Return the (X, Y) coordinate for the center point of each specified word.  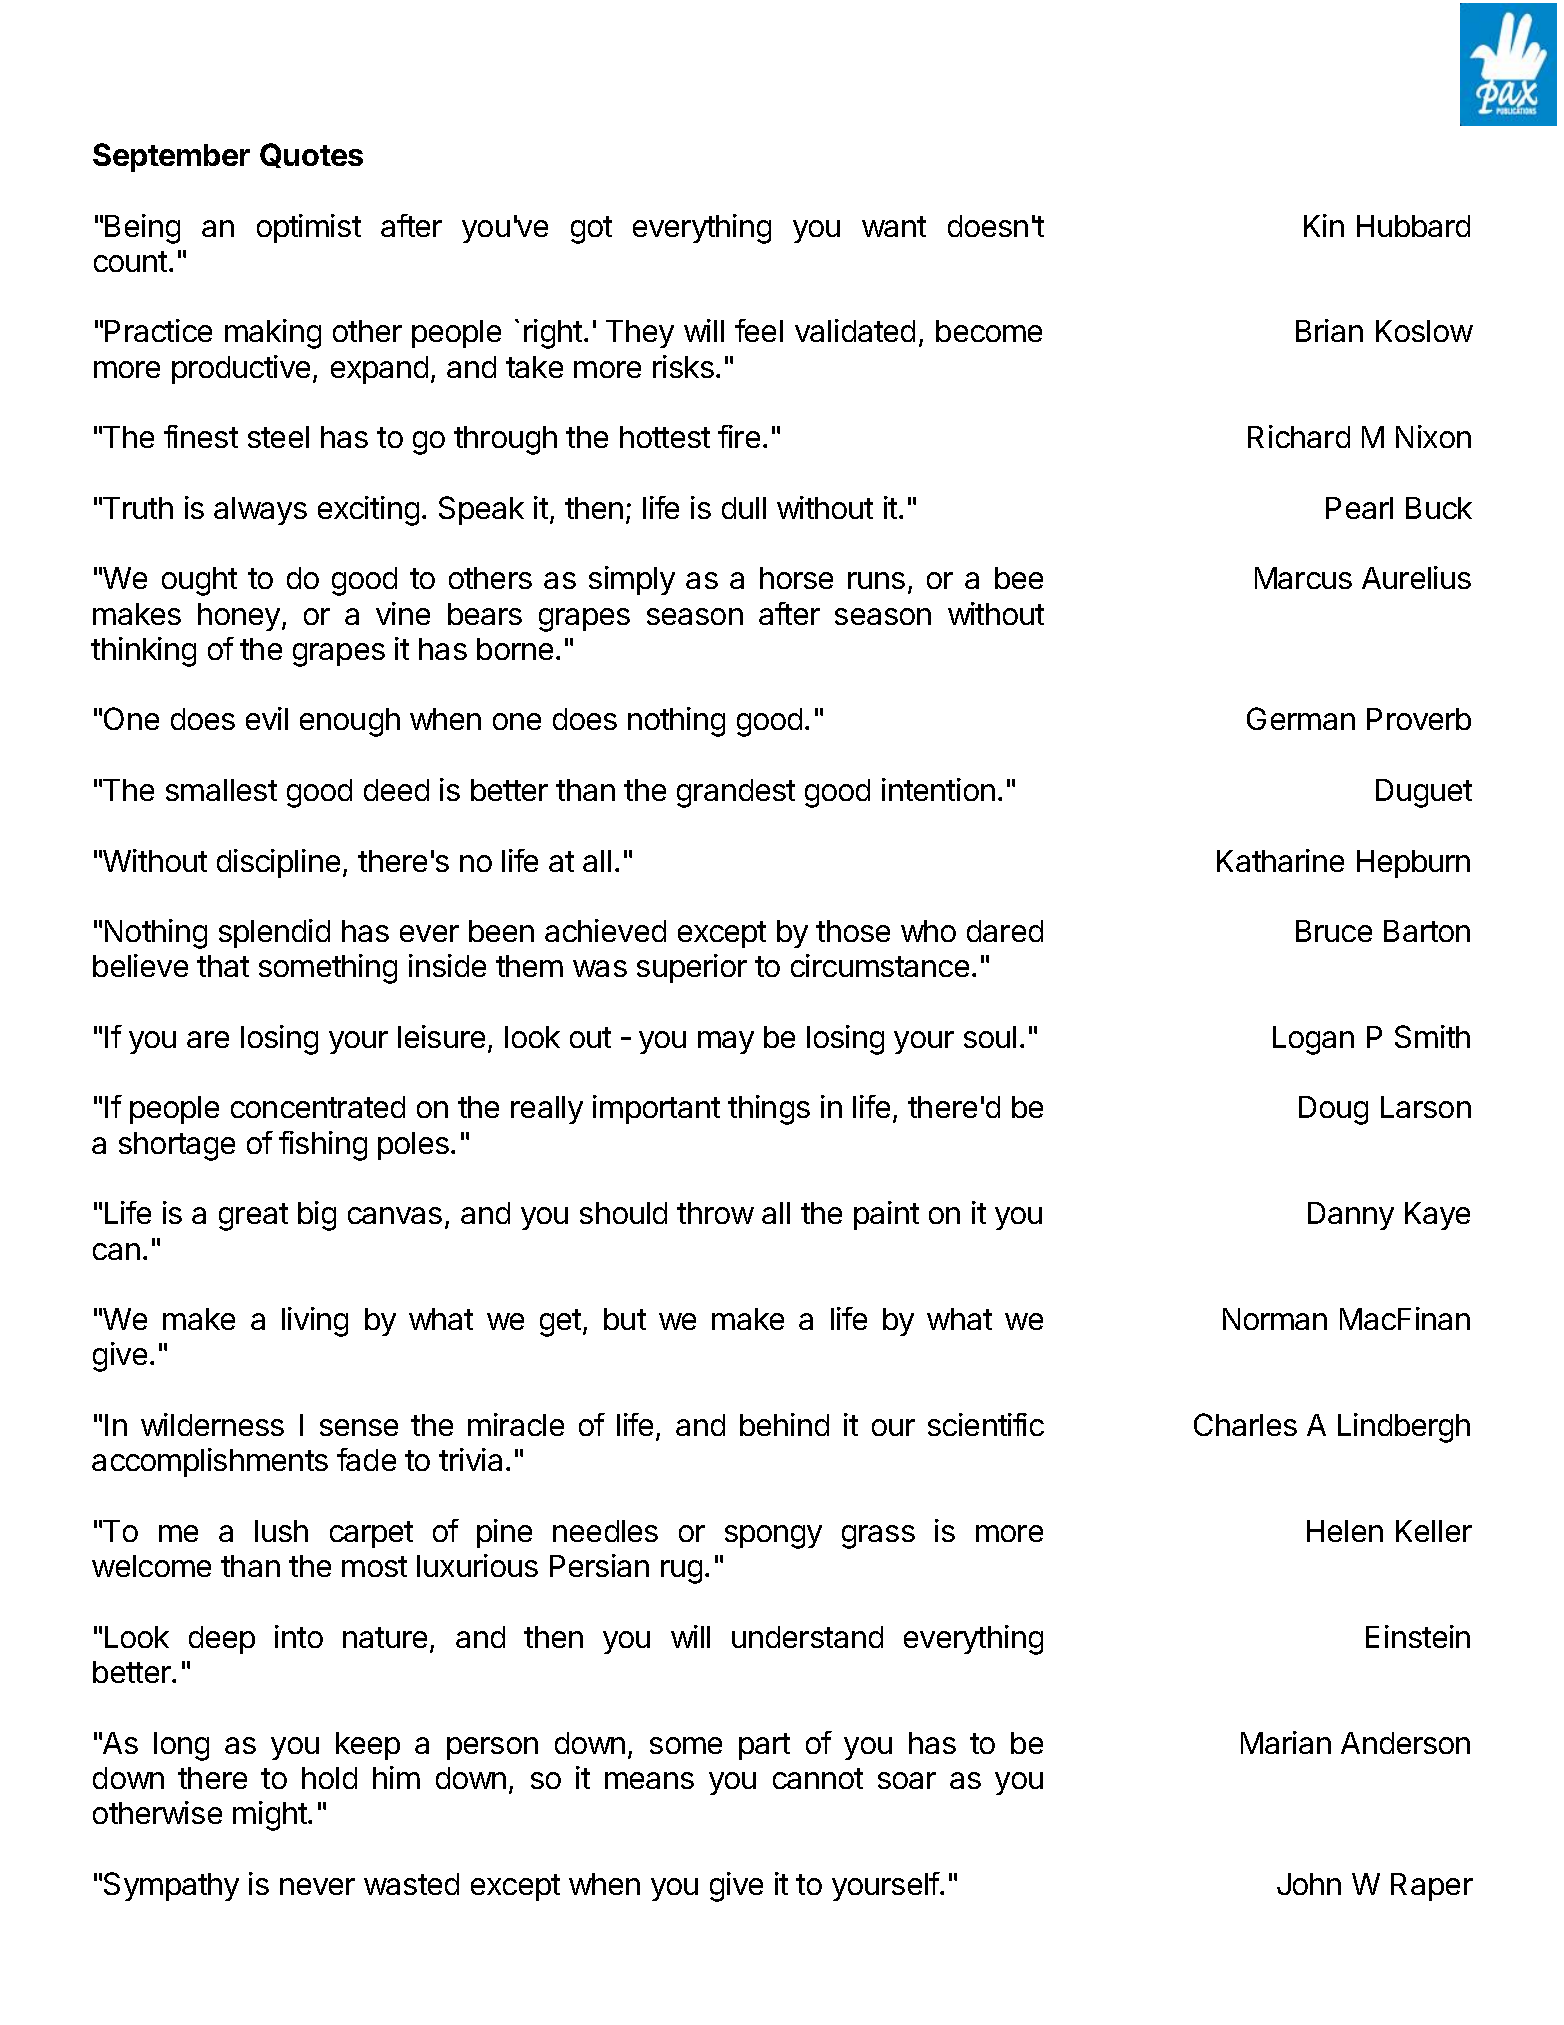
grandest (736, 793)
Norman (1275, 1319)
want (894, 226)
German (1301, 718)
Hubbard (1413, 226)
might (270, 1816)
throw (715, 1213)
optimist (309, 228)
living (315, 1322)
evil (267, 718)
